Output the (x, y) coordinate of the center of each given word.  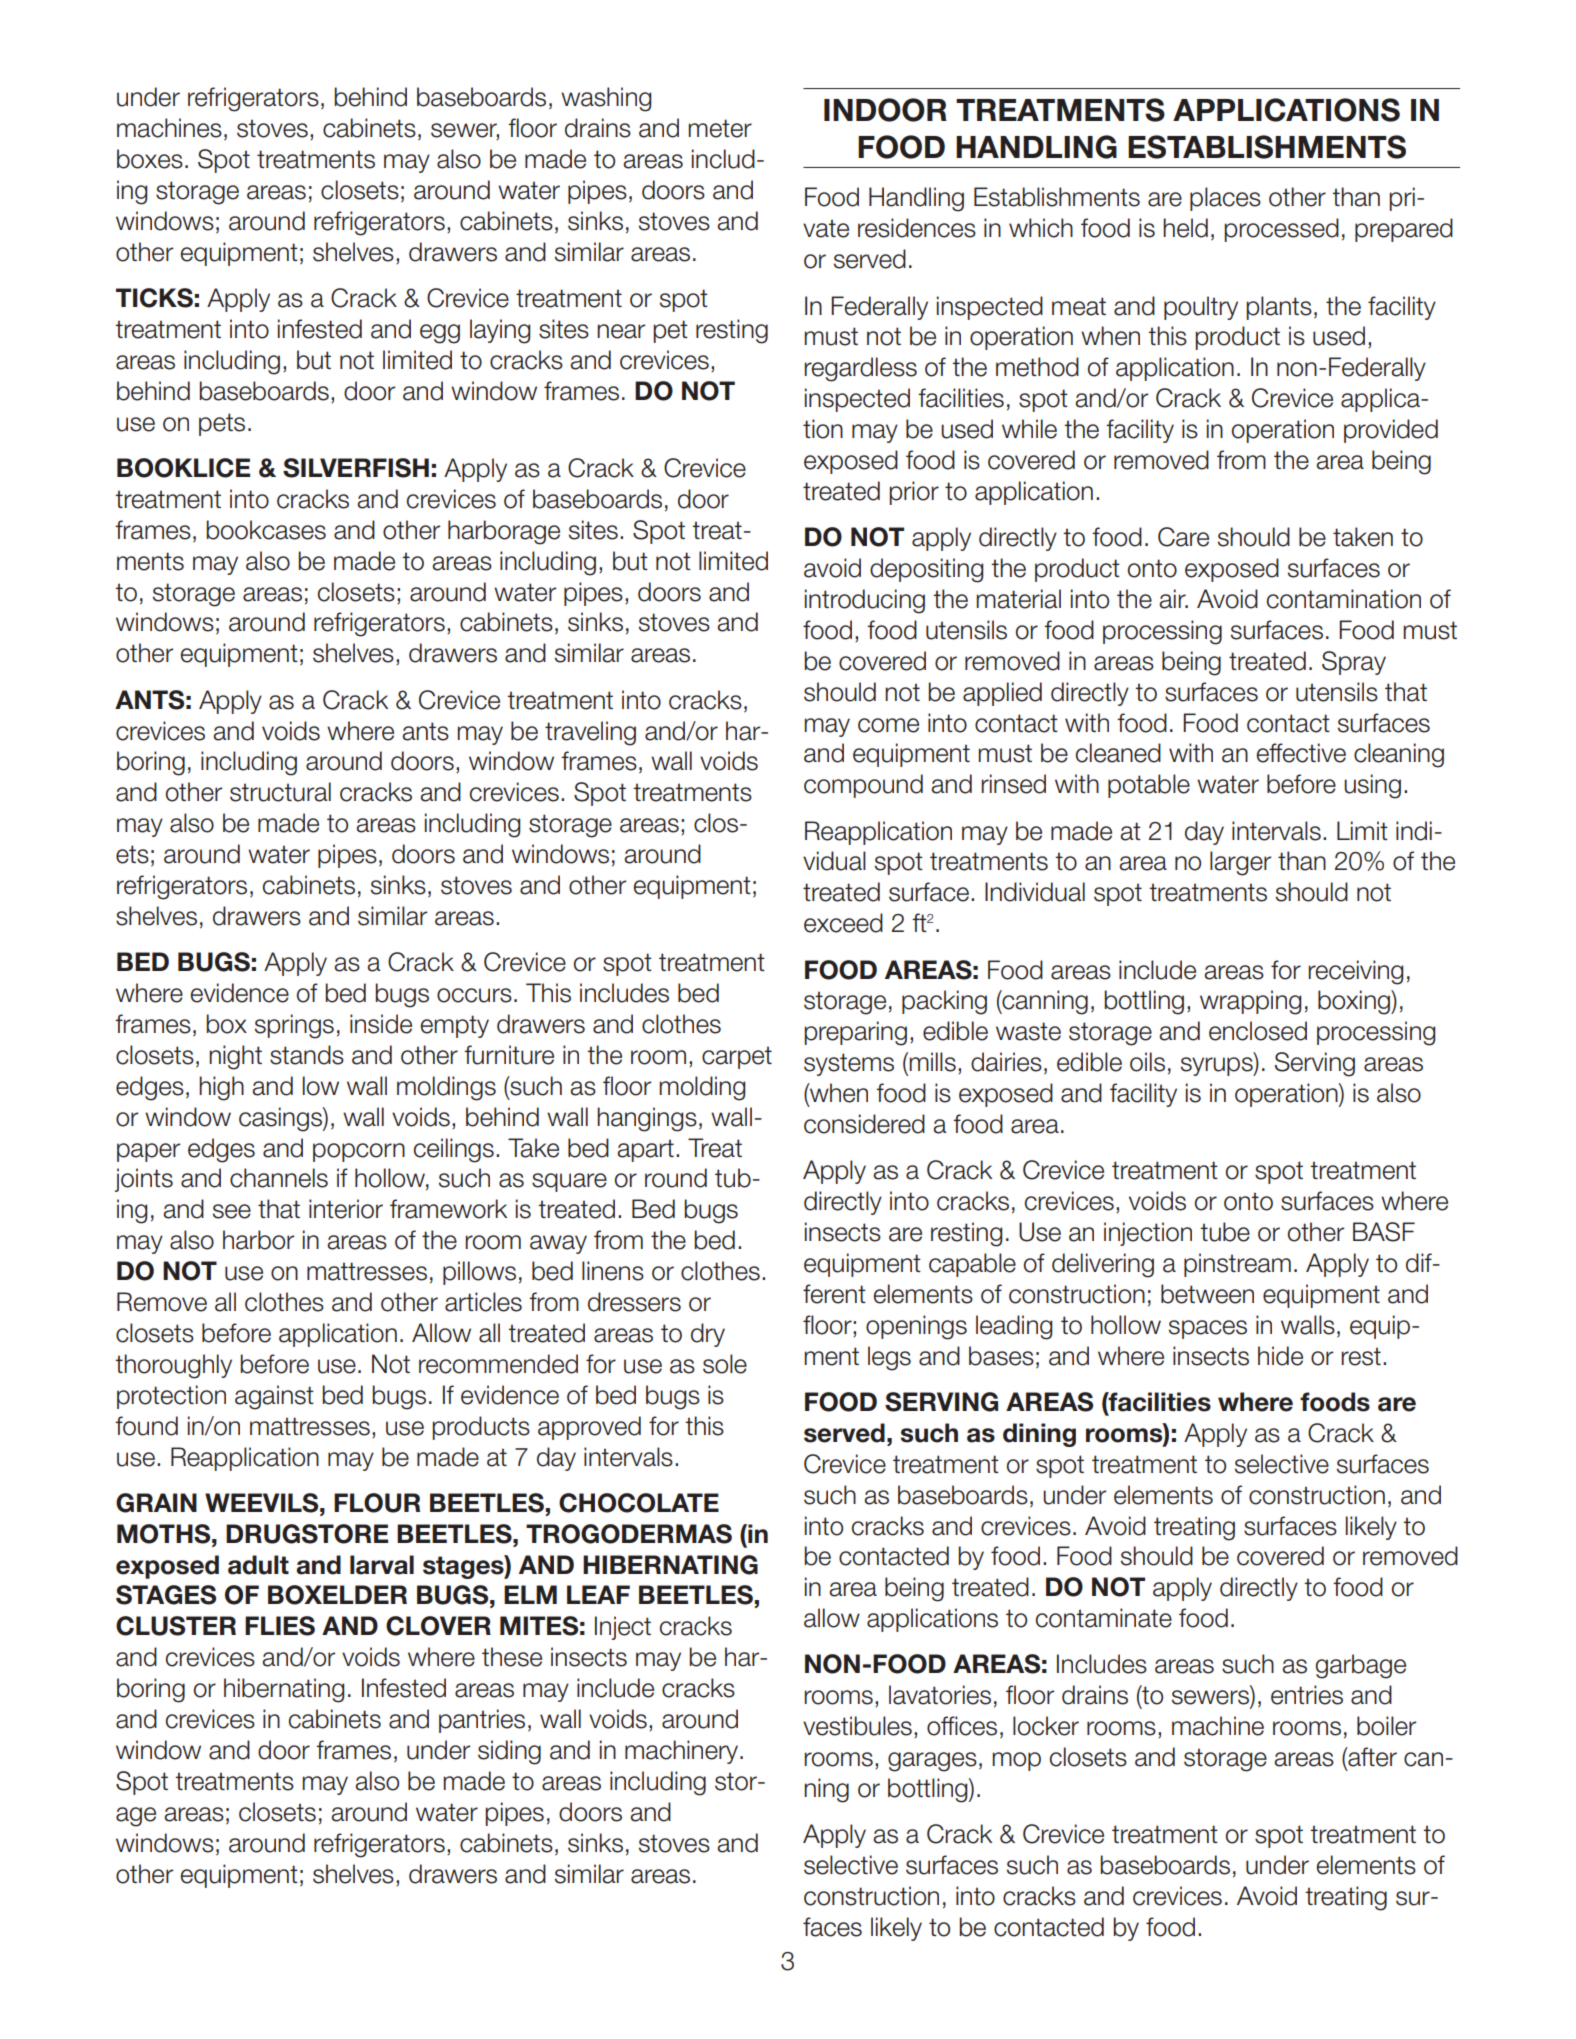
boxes (150, 159)
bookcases (266, 530)
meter (720, 128)
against (274, 1397)
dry (708, 1335)
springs (294, 1026)
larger (1240, 863)
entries (1307, 1695)
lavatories (940, 1695)
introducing (865, 601)
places (1225, 199)
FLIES (280, 1626)
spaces (1208, 1329)
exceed (843, 923)
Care (1183, 537)
